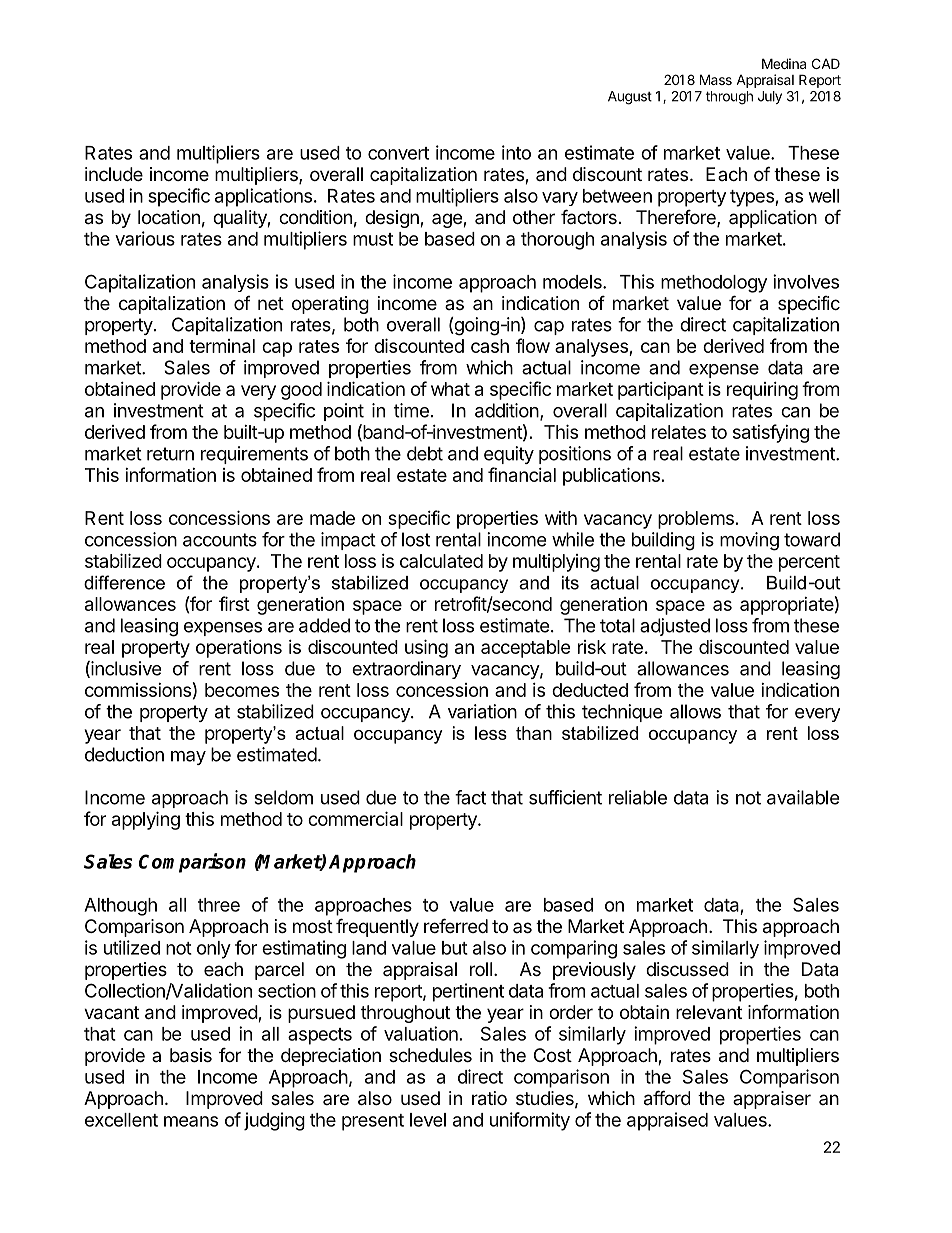 The image size is (952, 1233). I want to click on appraiser, so click(772, 1100).
